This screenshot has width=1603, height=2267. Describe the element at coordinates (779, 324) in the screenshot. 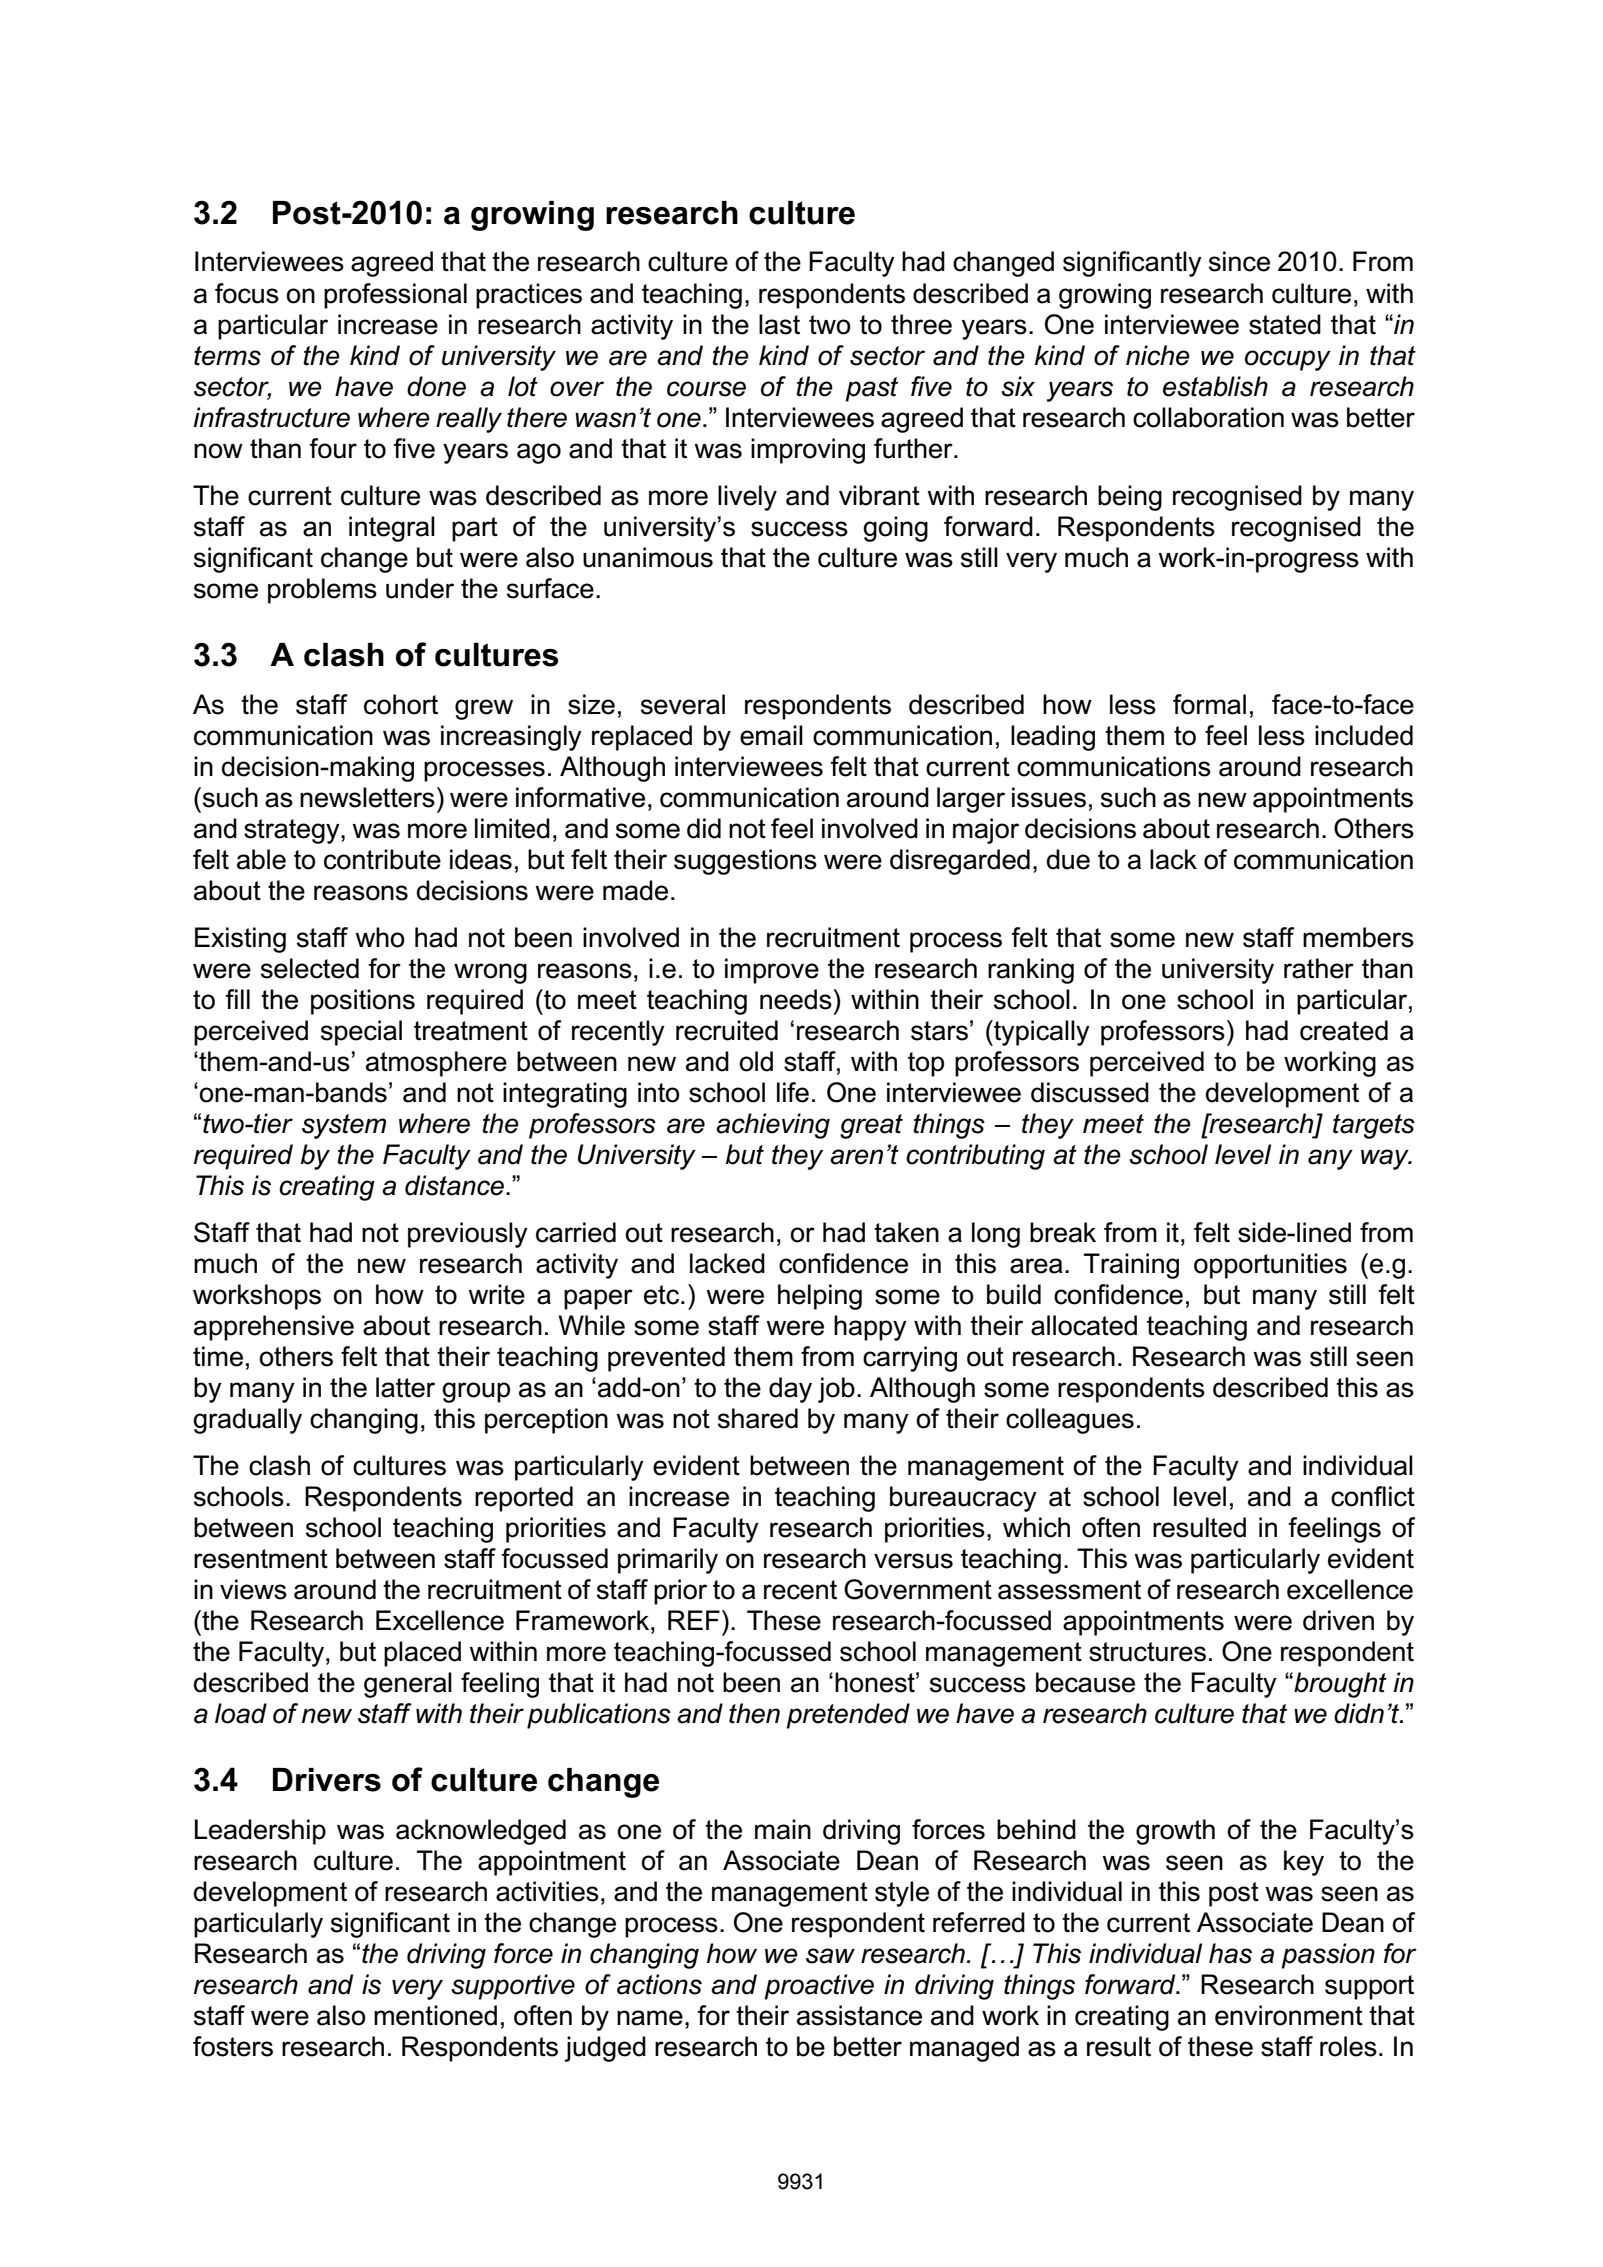

I see `last` at that location.
